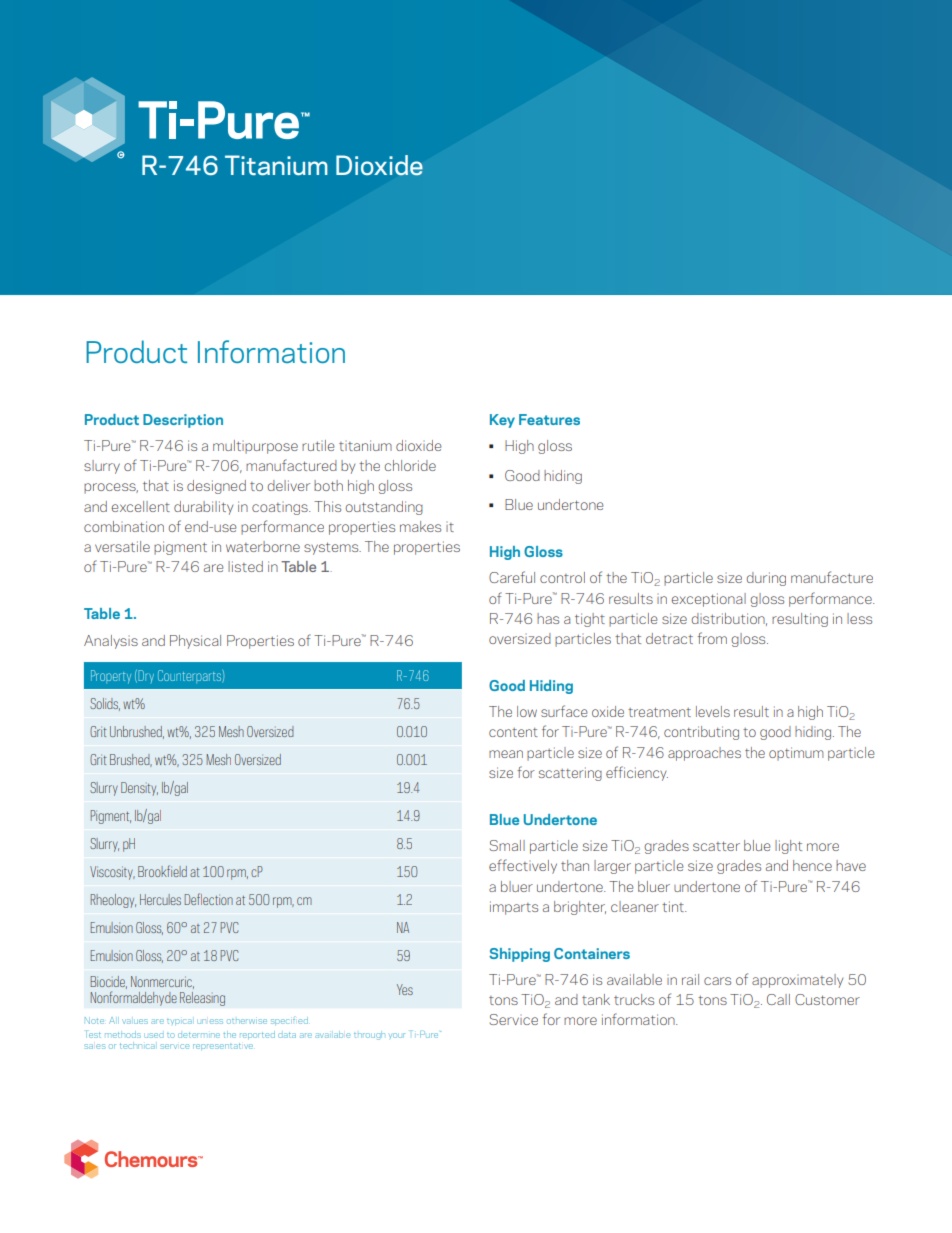 Image resolution: width=952 pixels, height=1233 pixels. What do you see at coordinates (397, 1035) in the screenshot?
I see `your` at bounding box center [397, 1035].
